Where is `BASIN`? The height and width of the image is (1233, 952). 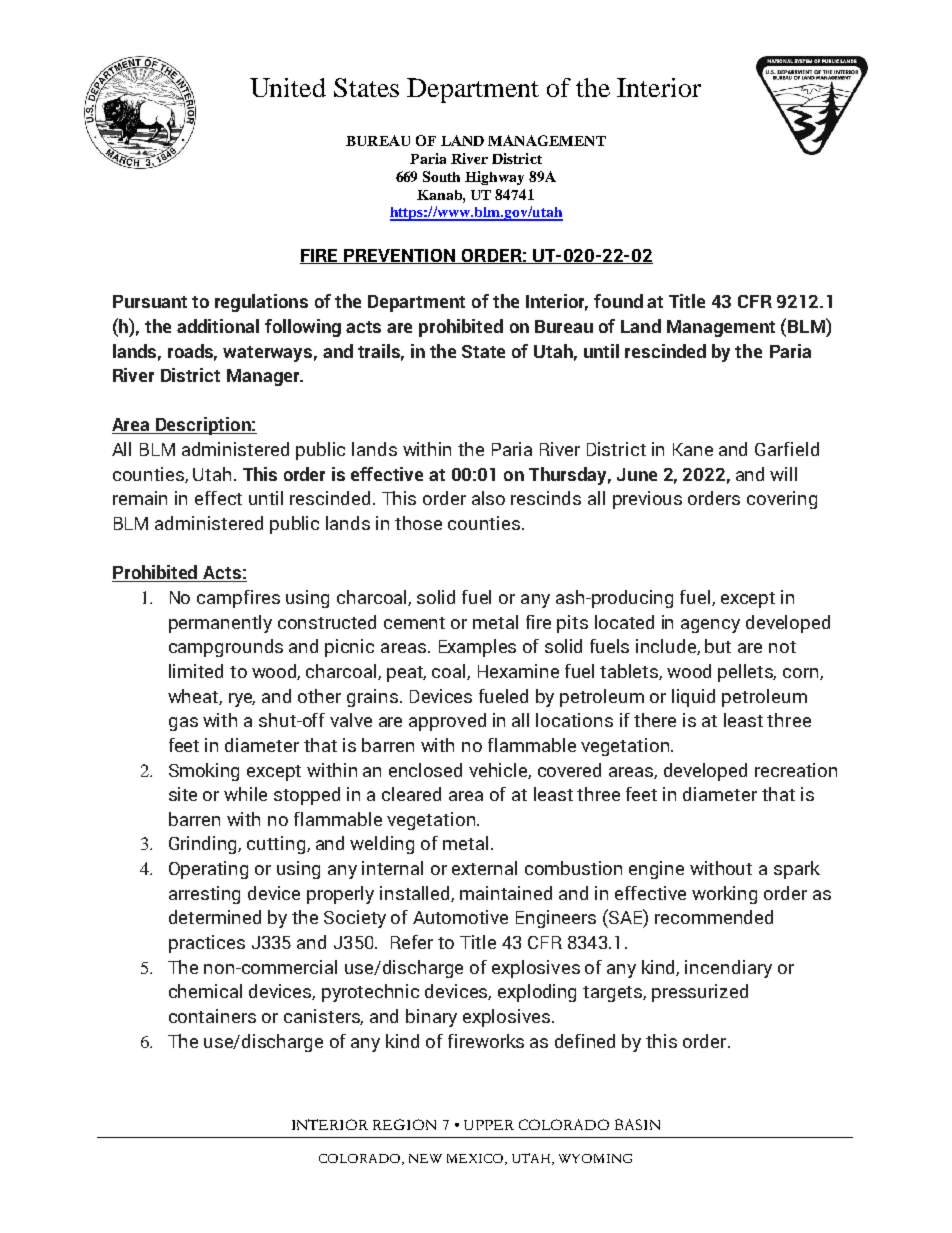 BASIN is located at coordinates (637, 1124).
